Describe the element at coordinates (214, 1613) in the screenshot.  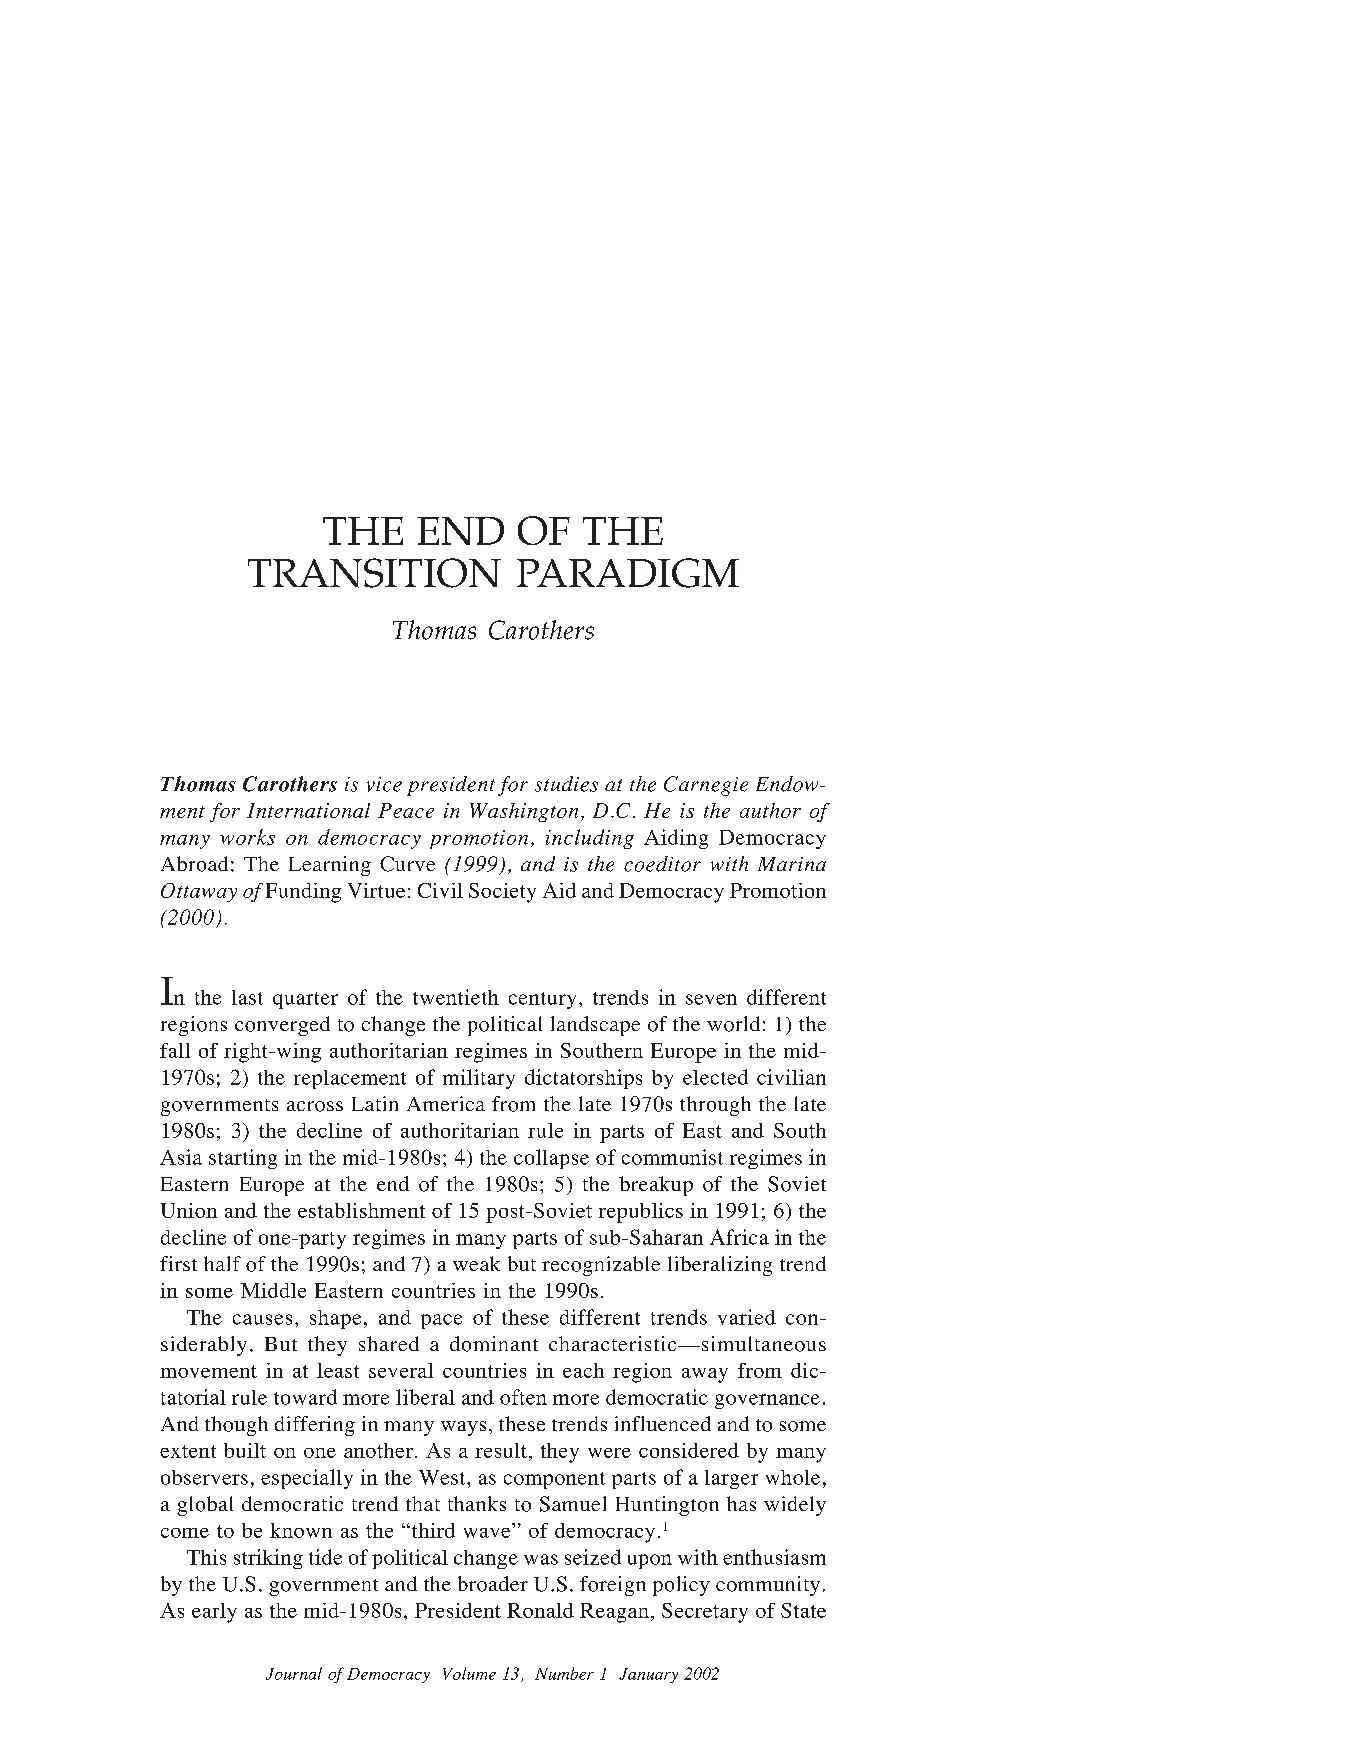
I see `early` at that location.
